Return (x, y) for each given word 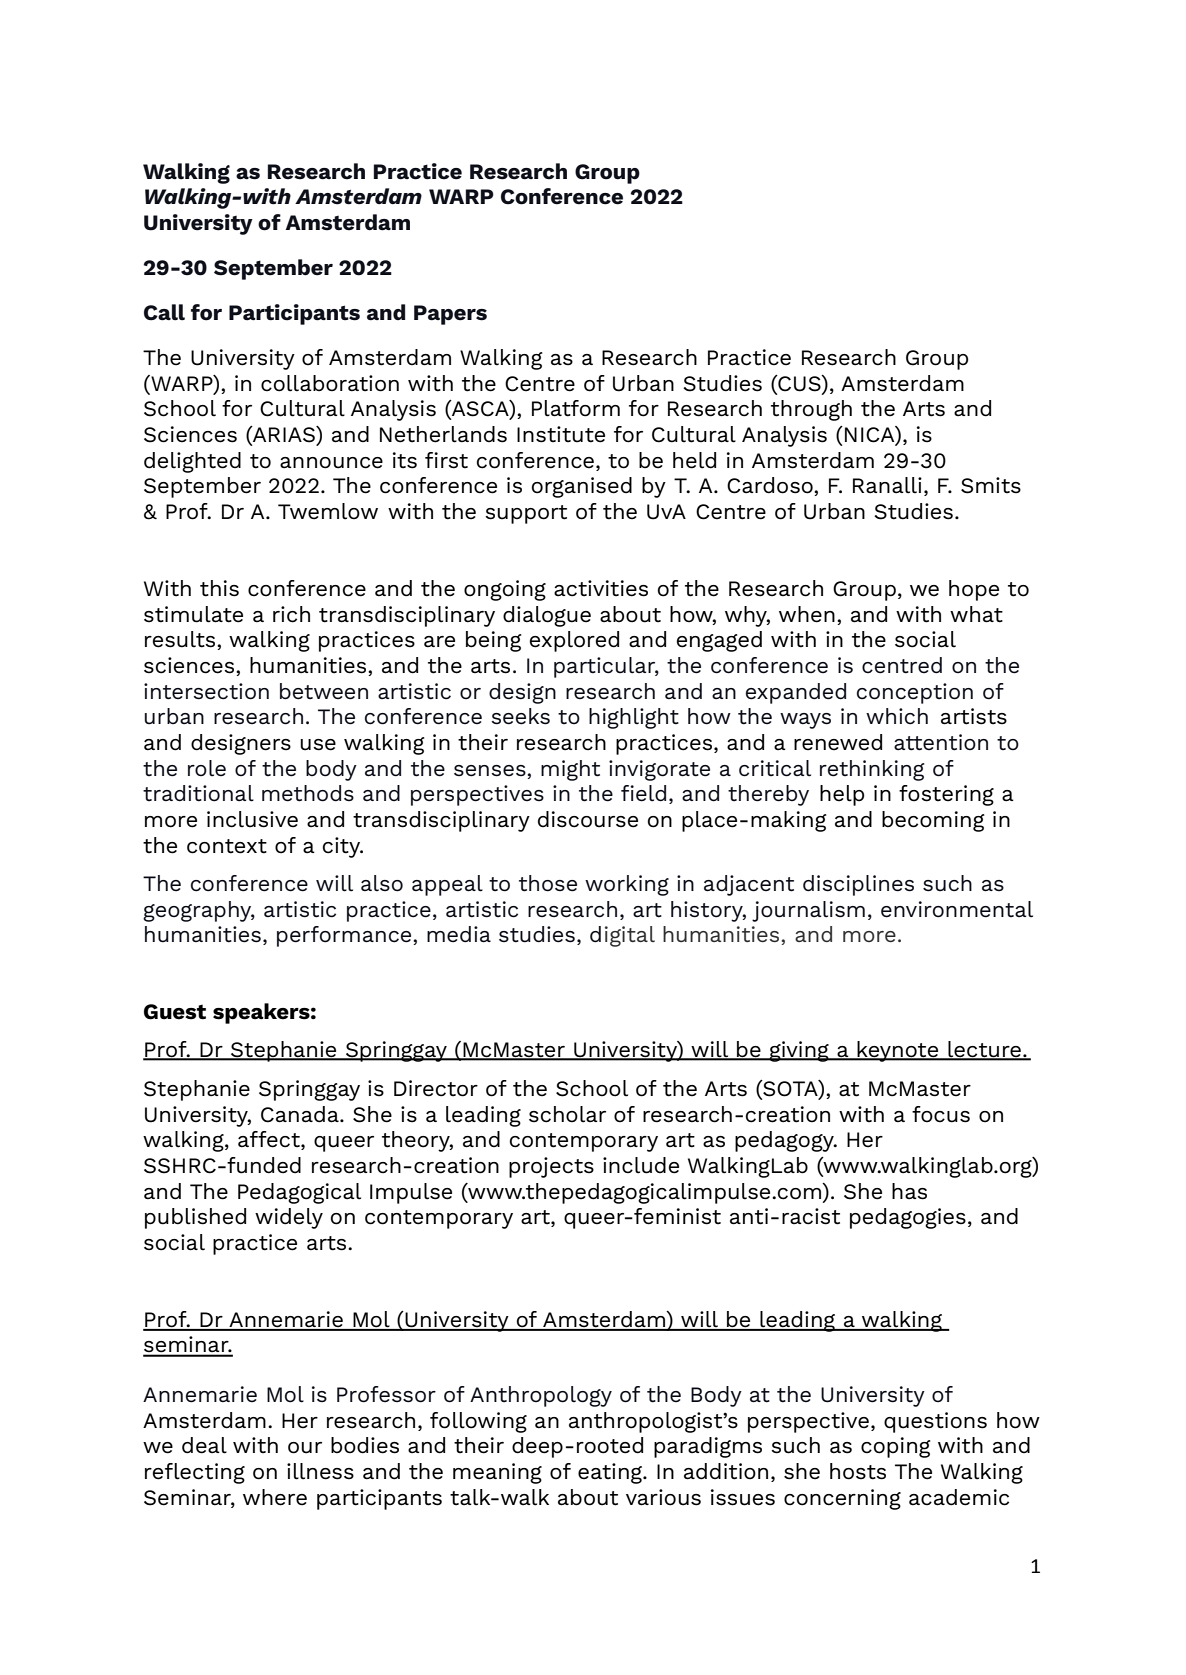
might (570, 770)
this (219, 588)
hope (974, 590)
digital (622, 936)
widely (289, 1218)
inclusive (252, 819)
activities (601, 588)
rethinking (872, 770)
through (811, 410)
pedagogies (908, 1218)
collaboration (330, 383)
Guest (175, 1012)
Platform (576, 408)
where (275, 1497)
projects (551, 1167)
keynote (898, 1051)
